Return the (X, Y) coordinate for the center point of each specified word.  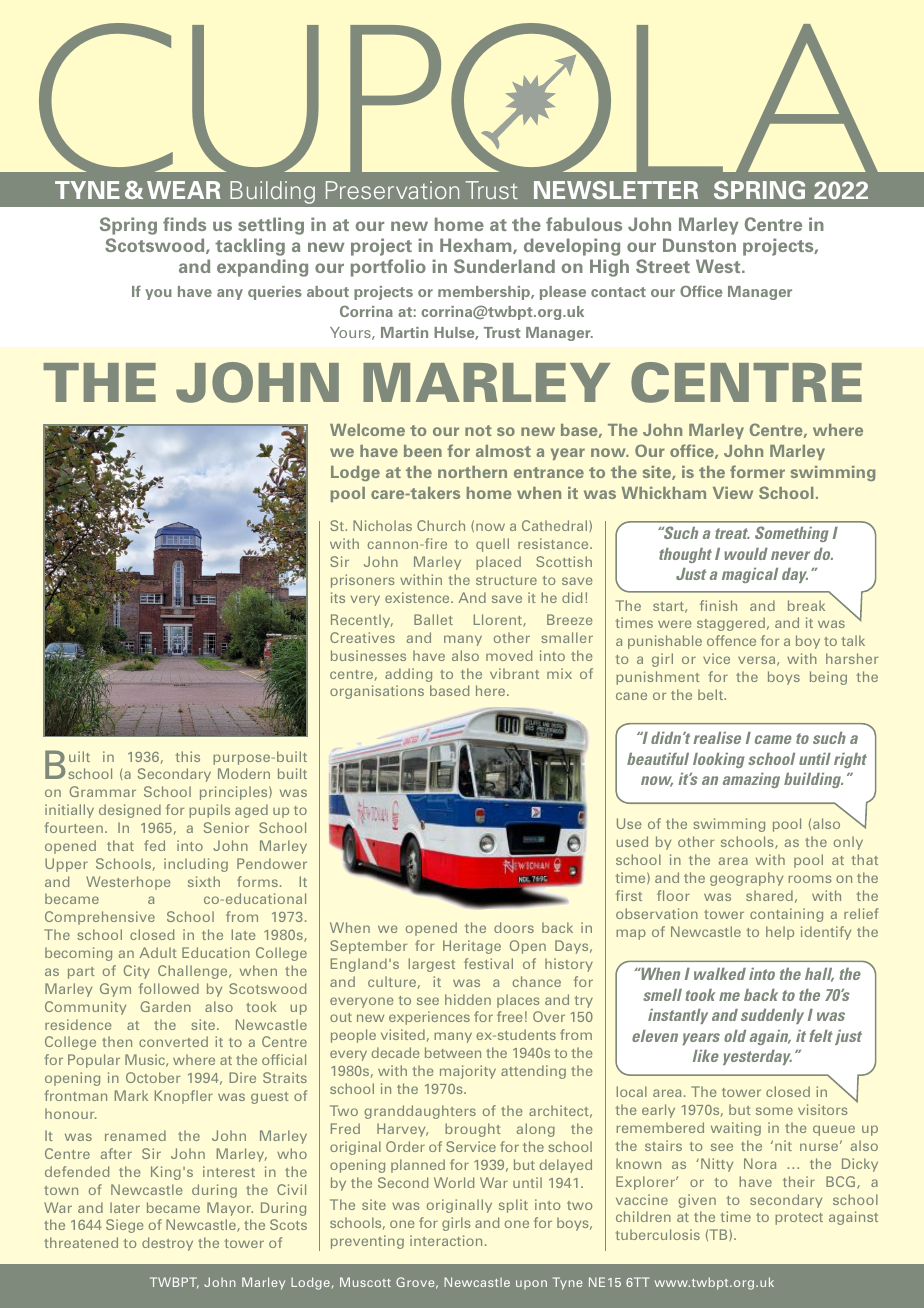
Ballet (433, 619)
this (188, 756)
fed (154, 845)
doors (514, 927)
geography (746, 879)
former (757, 471)
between (453, 1052)
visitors (822, 1109)
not (478, 430)
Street (663, 266)
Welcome (367, 430)
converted (173, 1041)
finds (184, 224)
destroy (167, 1244)
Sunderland (504, 266)
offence (731, 640)
